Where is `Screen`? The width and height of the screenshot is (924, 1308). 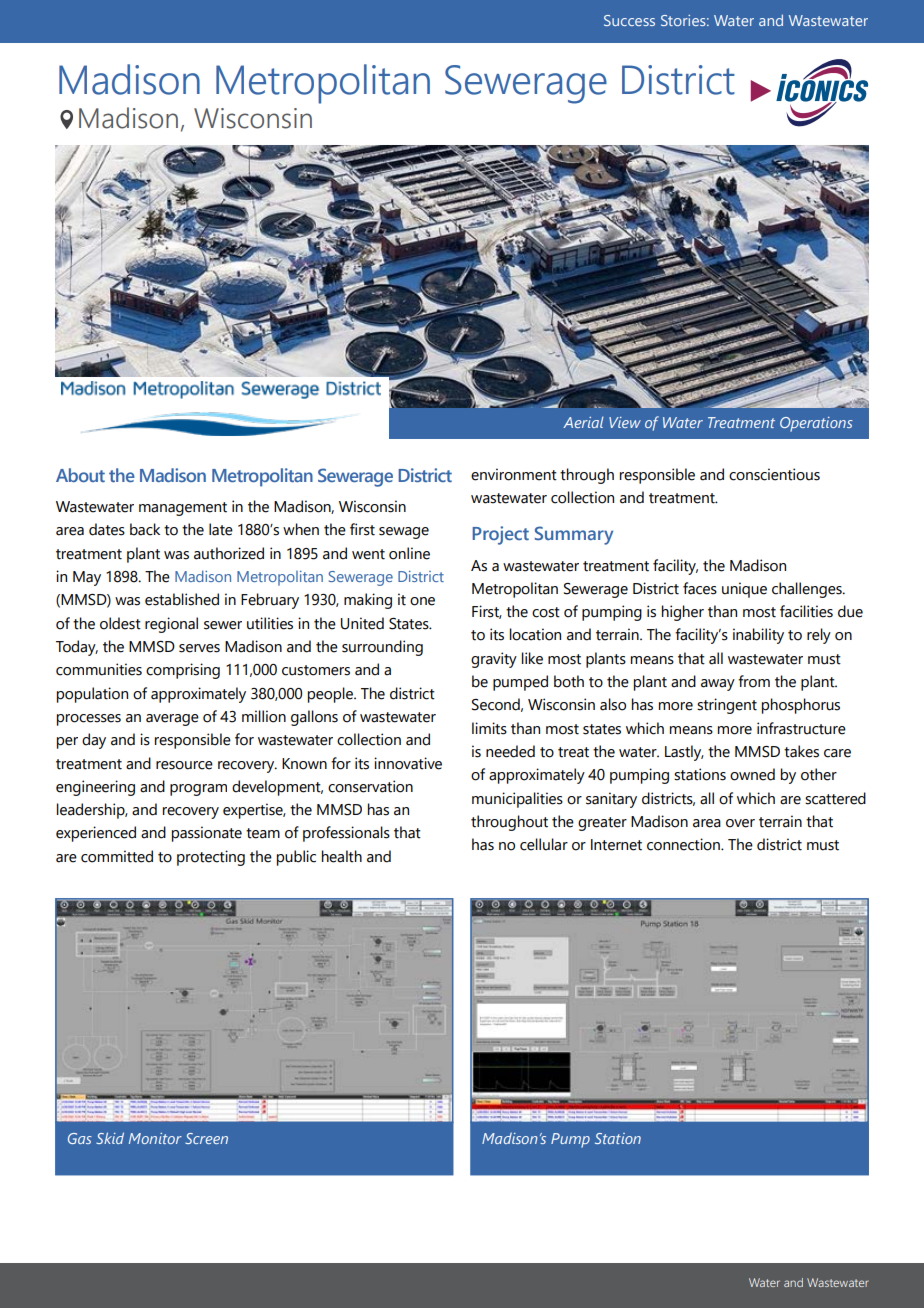 Screen is located at coordinates (206, 1138).
